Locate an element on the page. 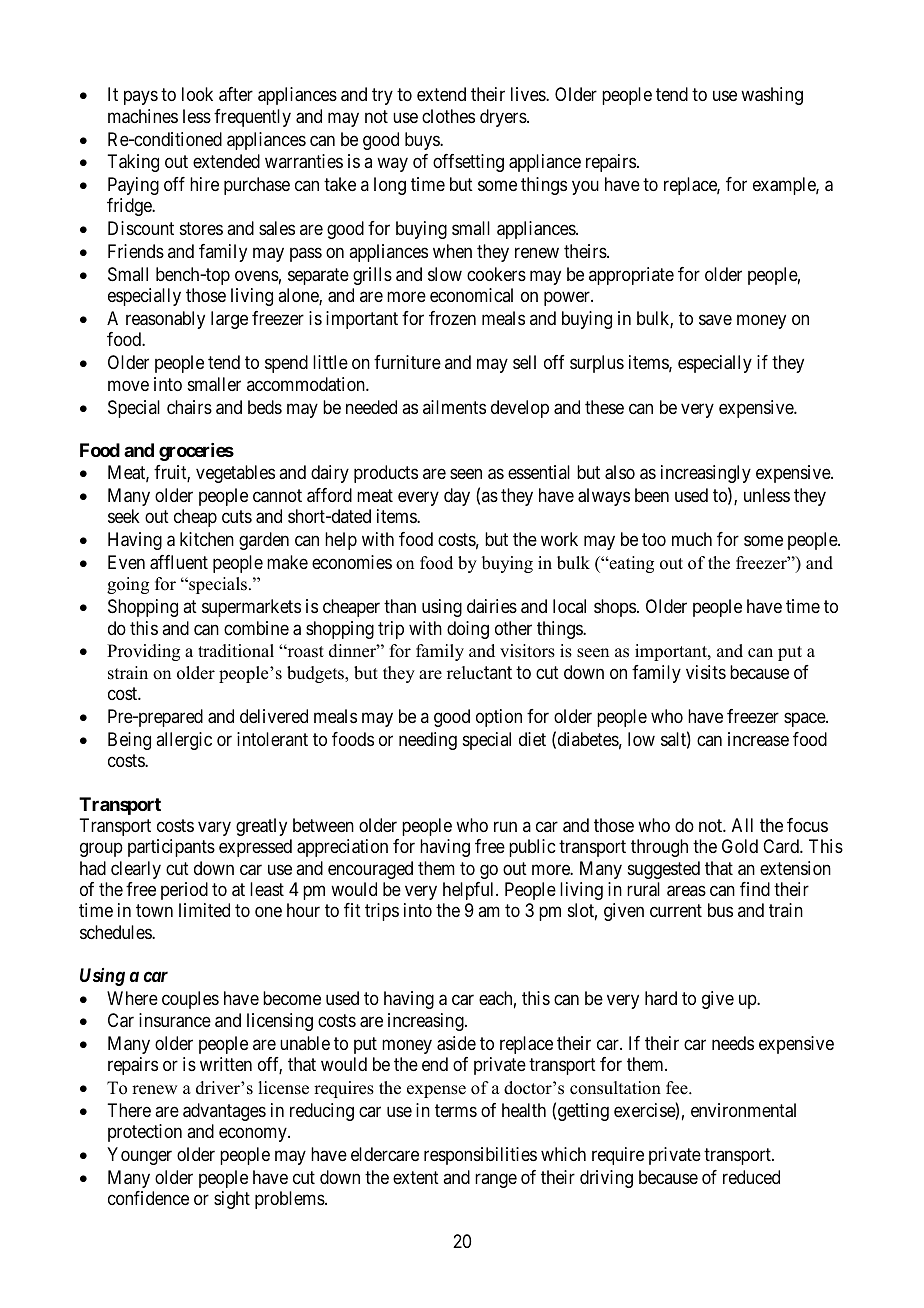  run is located at coordinates (505, 826).
